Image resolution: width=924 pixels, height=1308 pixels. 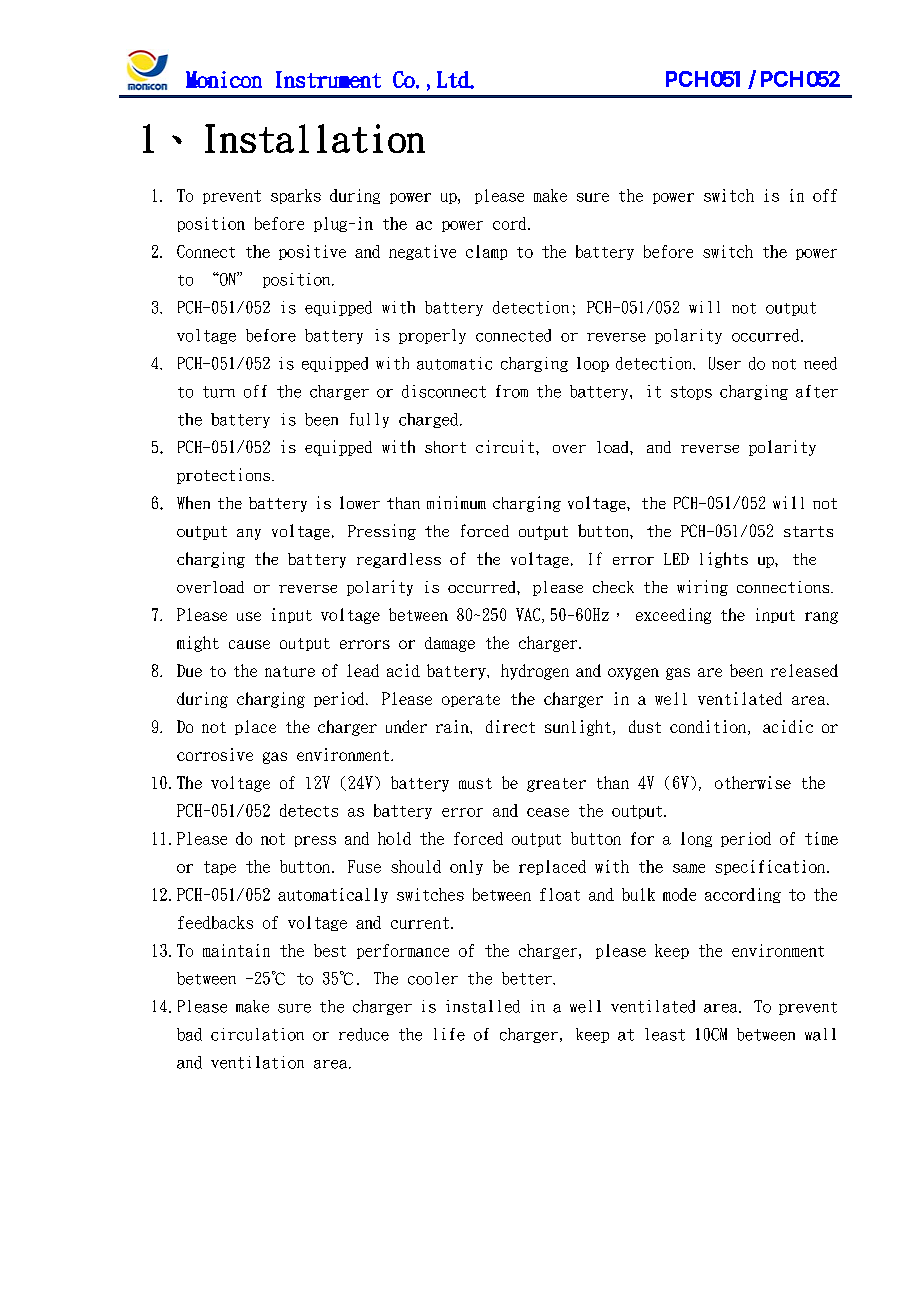 I want to click on minimum, so click(x=456, y=502).
